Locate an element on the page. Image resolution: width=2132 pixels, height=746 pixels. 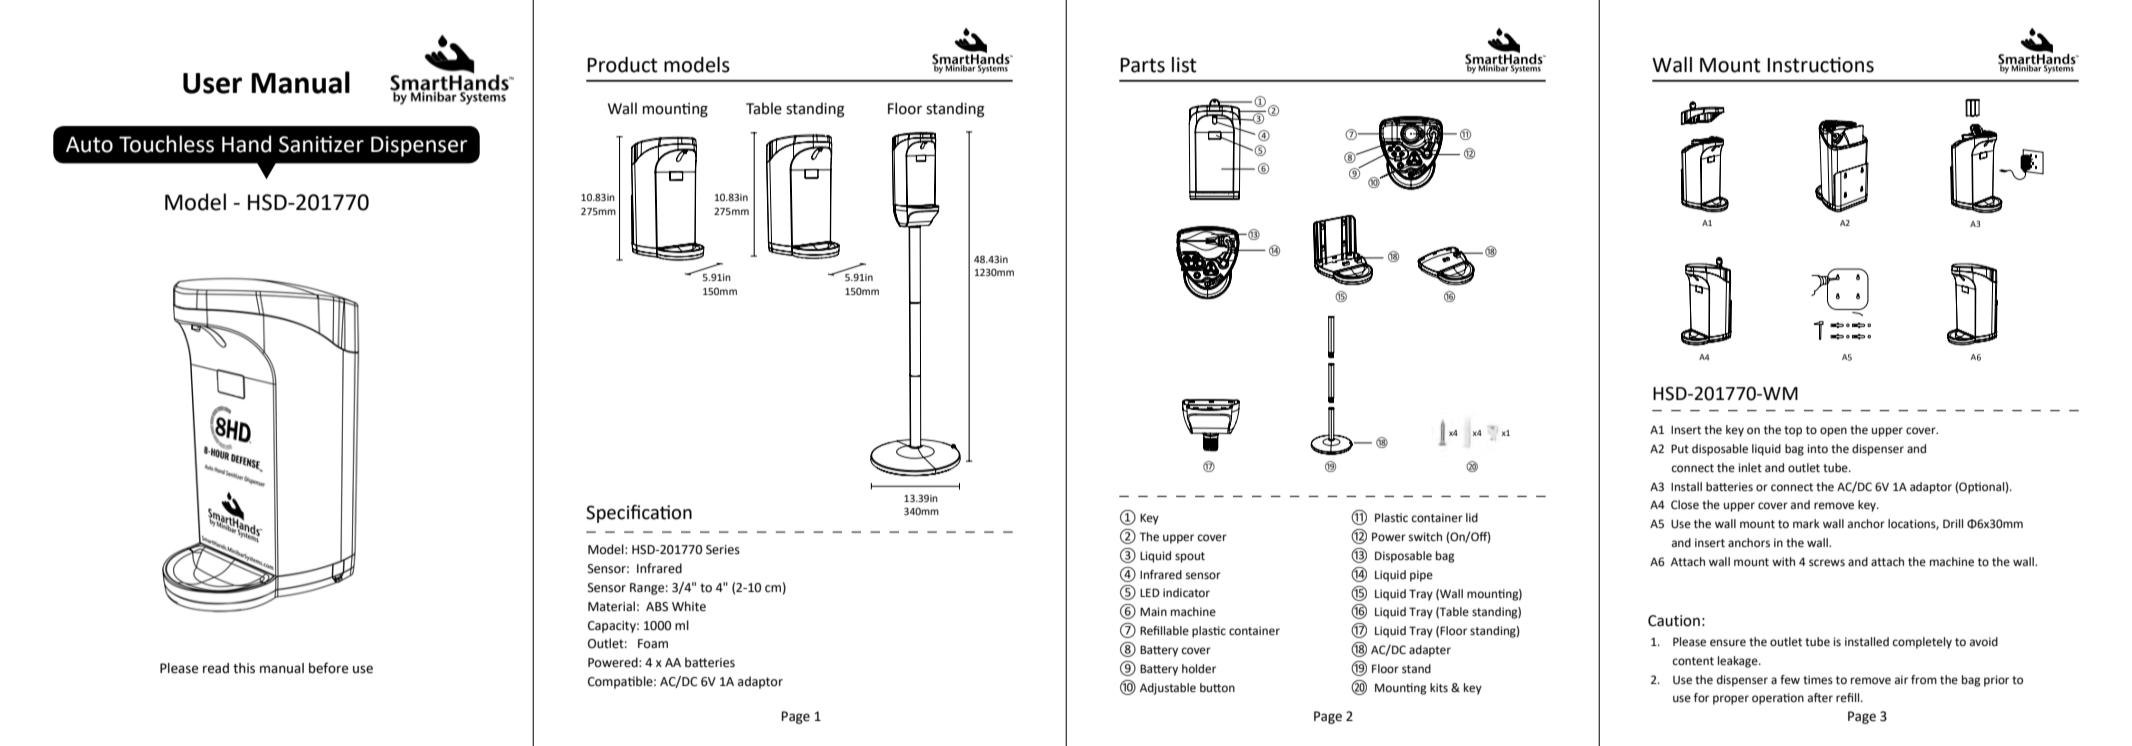
User is located at coordinates (212, 83).
